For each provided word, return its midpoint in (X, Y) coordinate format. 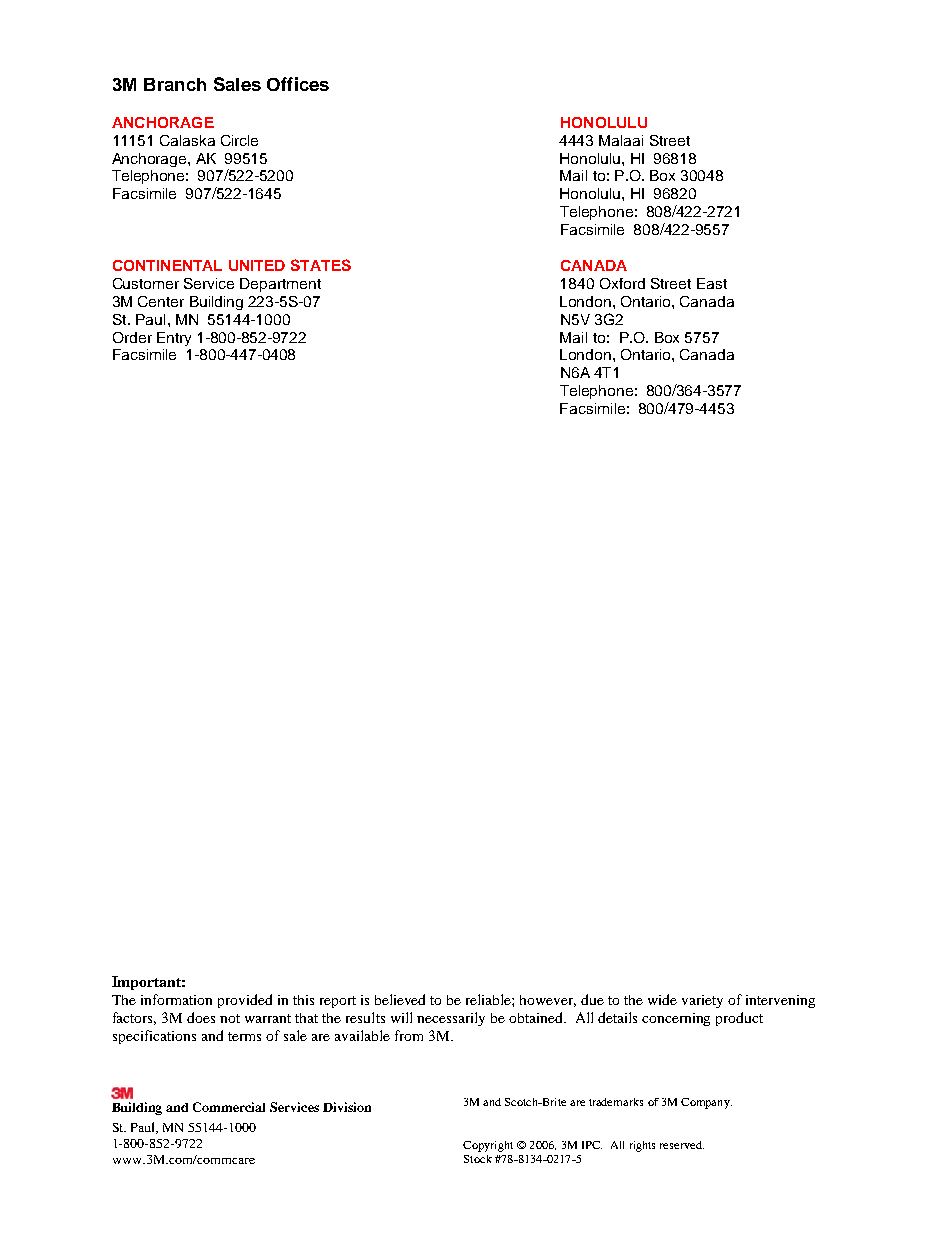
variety (702, 1001)
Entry (174, 339)
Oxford (622, 283)
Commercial (229, 1107)
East (712, 283)
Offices (298, 84)
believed (400, 999)
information (176, 999)
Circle (239, 140)
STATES (321, 265)
